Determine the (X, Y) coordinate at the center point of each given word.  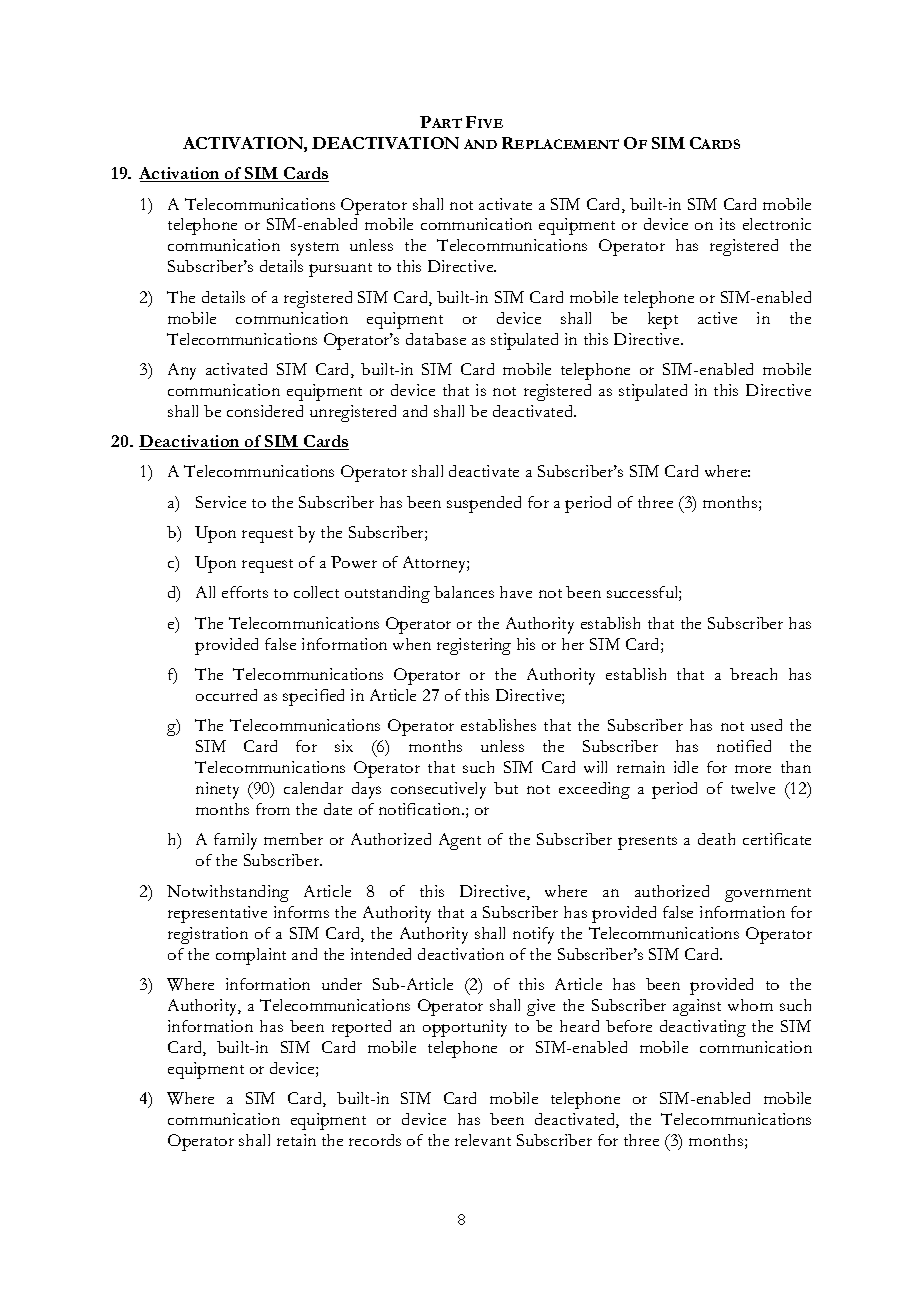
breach (753, 674)
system (315, 249)
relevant (483, 1140)
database (436, 339)
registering (474, 646)
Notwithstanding (228, 893)
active (717, 318)
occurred (226, 695)
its (727, 224)
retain (296, 1140)
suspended (484, 504)
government (768, 895)
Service (221, 502)
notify (533, 935)
